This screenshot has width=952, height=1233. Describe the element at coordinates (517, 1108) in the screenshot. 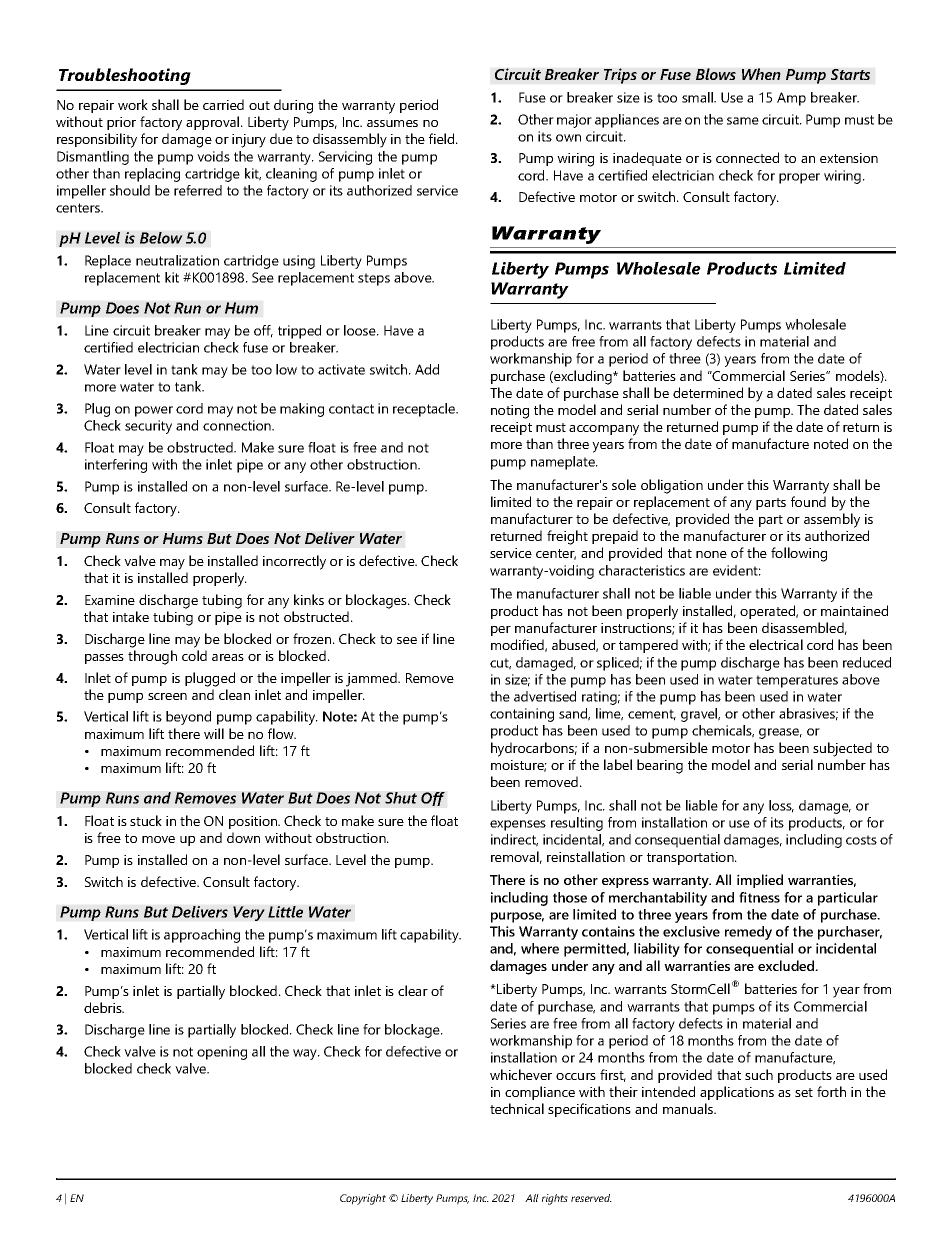

I see `technical` at that location.
